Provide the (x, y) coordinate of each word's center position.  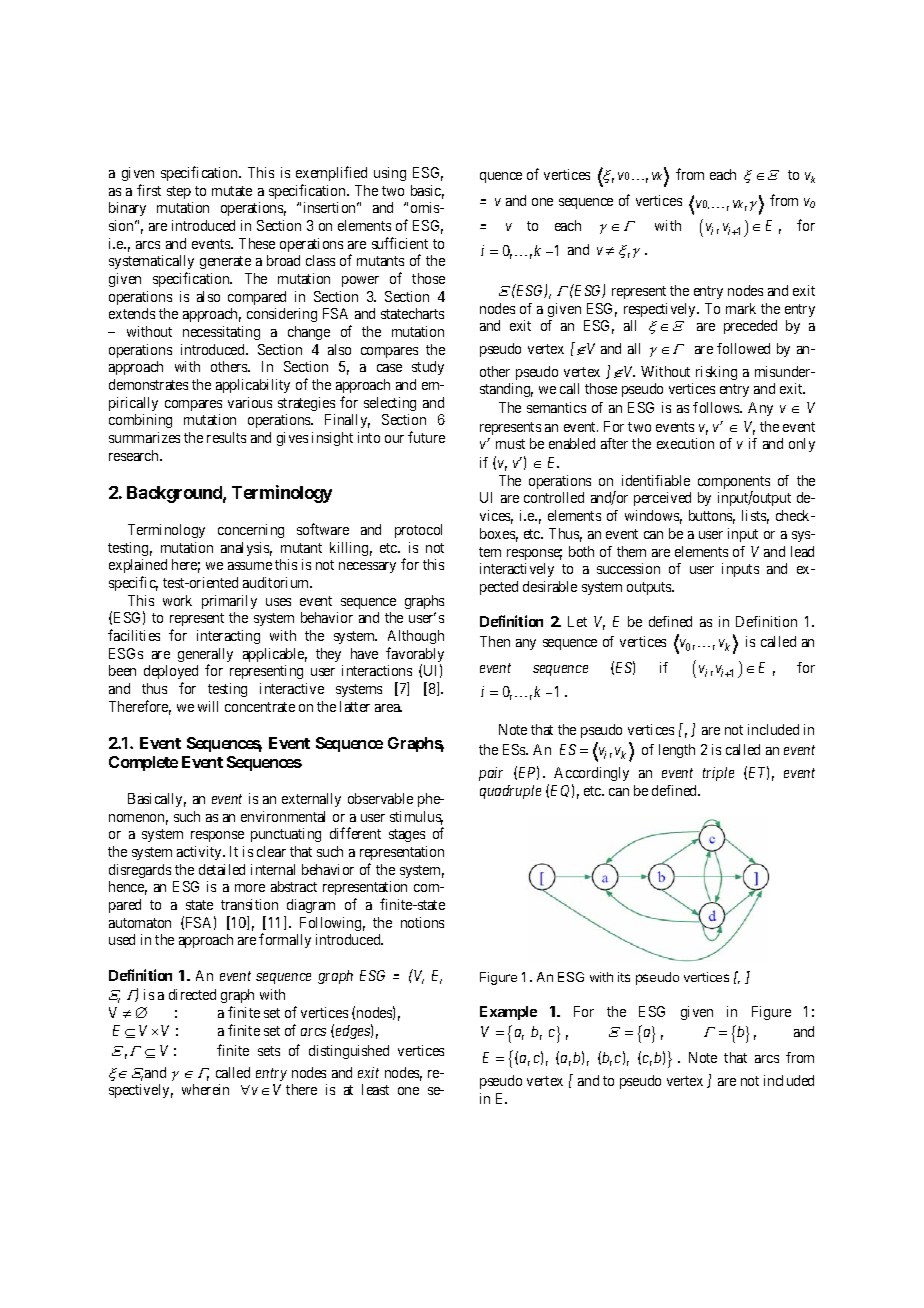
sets (269, 1051)
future (426, 437)
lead (802, 551)
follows (717, 407)
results (226, 437)
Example (508, 1013)
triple (718, 774)
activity (200, 853)
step (179, 192)
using (390, 174)
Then (495, 641)
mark (741, 308)
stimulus (416, 818)
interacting (228, 637)
